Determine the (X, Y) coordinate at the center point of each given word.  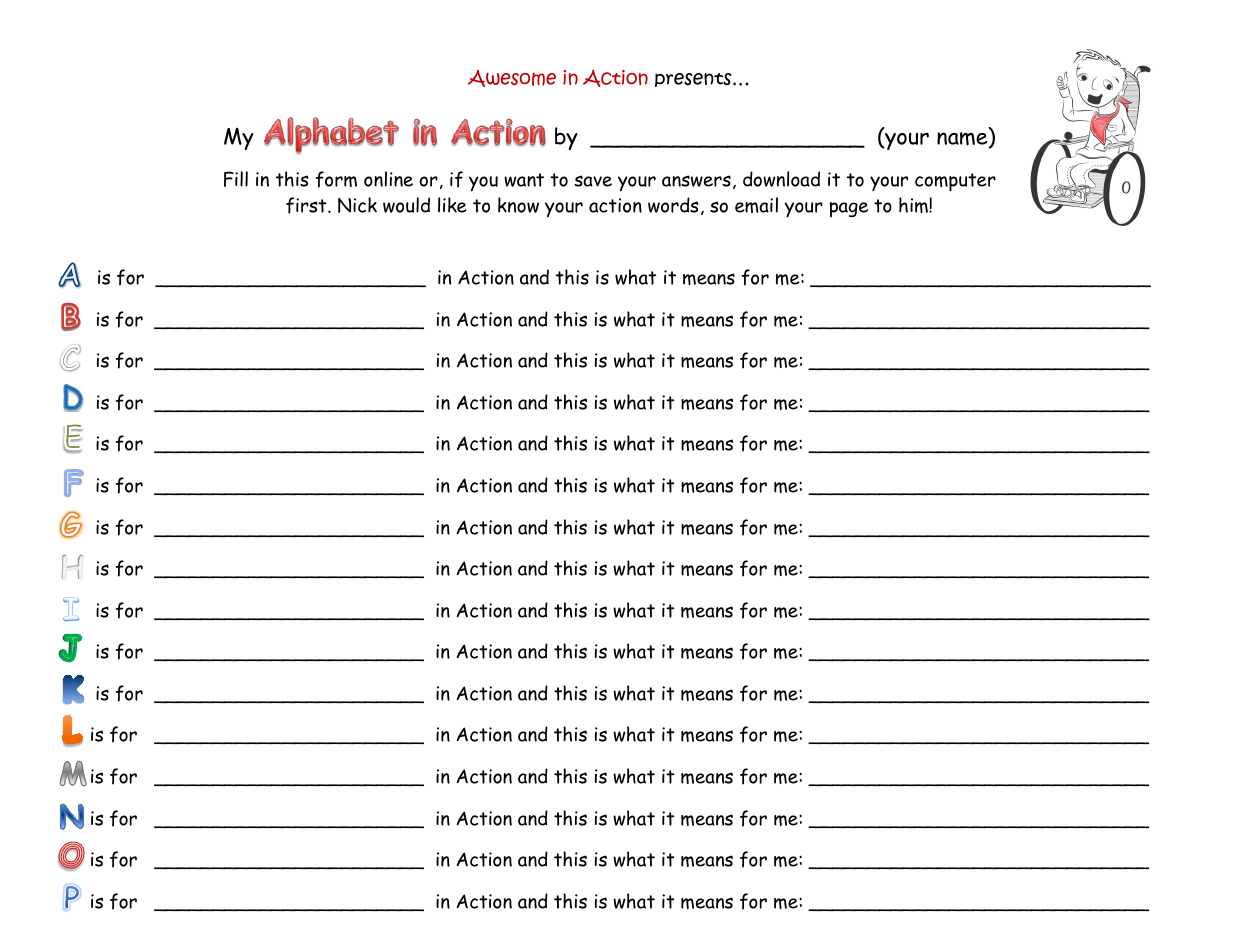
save (593, 181)
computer (955, 182)
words (673, 205)
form (336, 179)
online (388, 179)
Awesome (512, 78)
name (963, 140)
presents (694, 80)
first (307, 205)
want (524, 180)
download (781, 179)
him (914, 205)
